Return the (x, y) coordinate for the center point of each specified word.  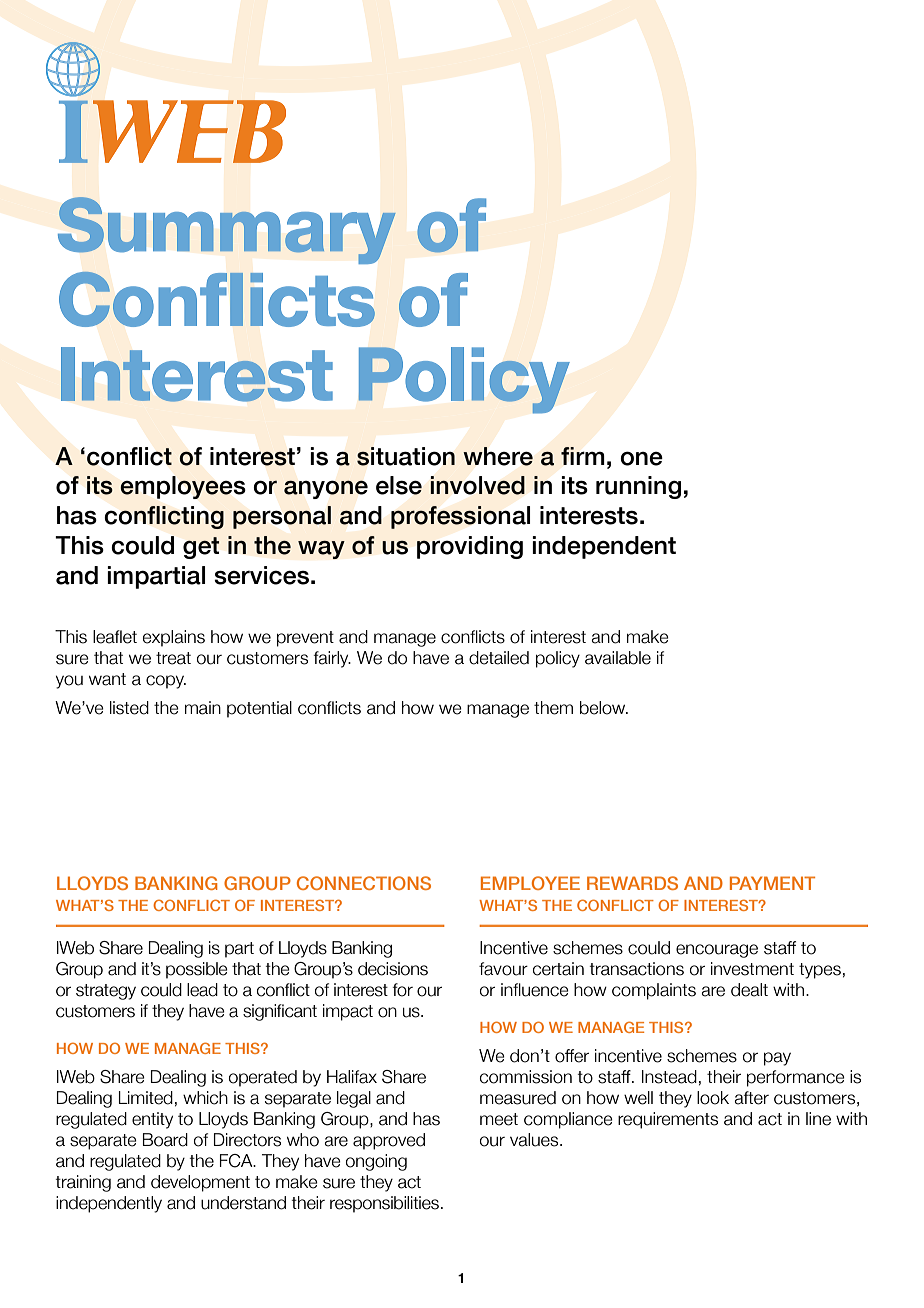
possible (197, 970)
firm (583, 456)
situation (406, 456)
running (638, 487)
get (201, 548)
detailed (499, 658)
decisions (393, 969)
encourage (717, 951)
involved (477, 485)
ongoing (376, 1162)
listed (129, 708)
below (604, 708)
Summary (227, 230)
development (200, 1183)
